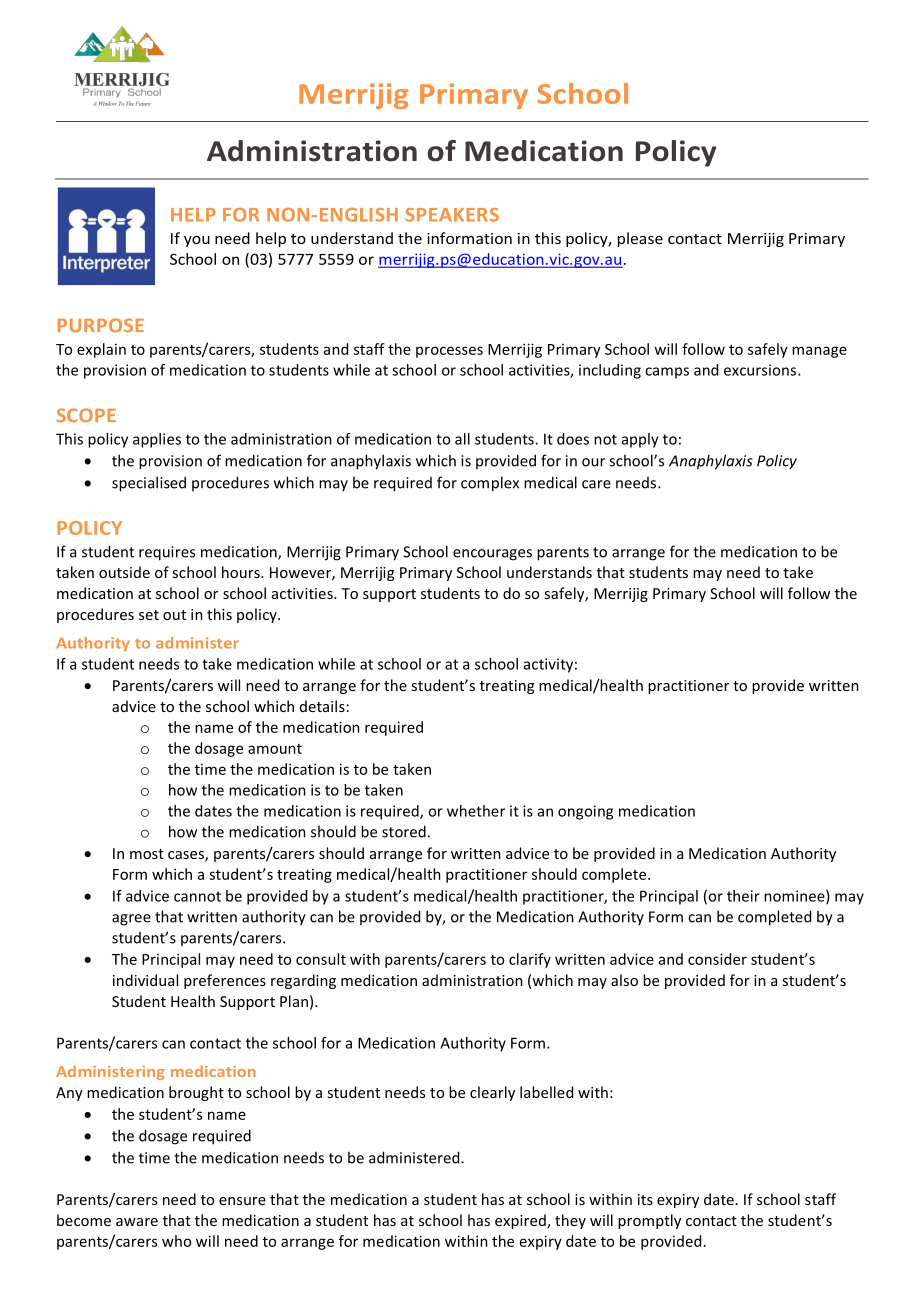 This screenshot has height=1308, width=924. I want to click on clarify, so click(530, 960).
